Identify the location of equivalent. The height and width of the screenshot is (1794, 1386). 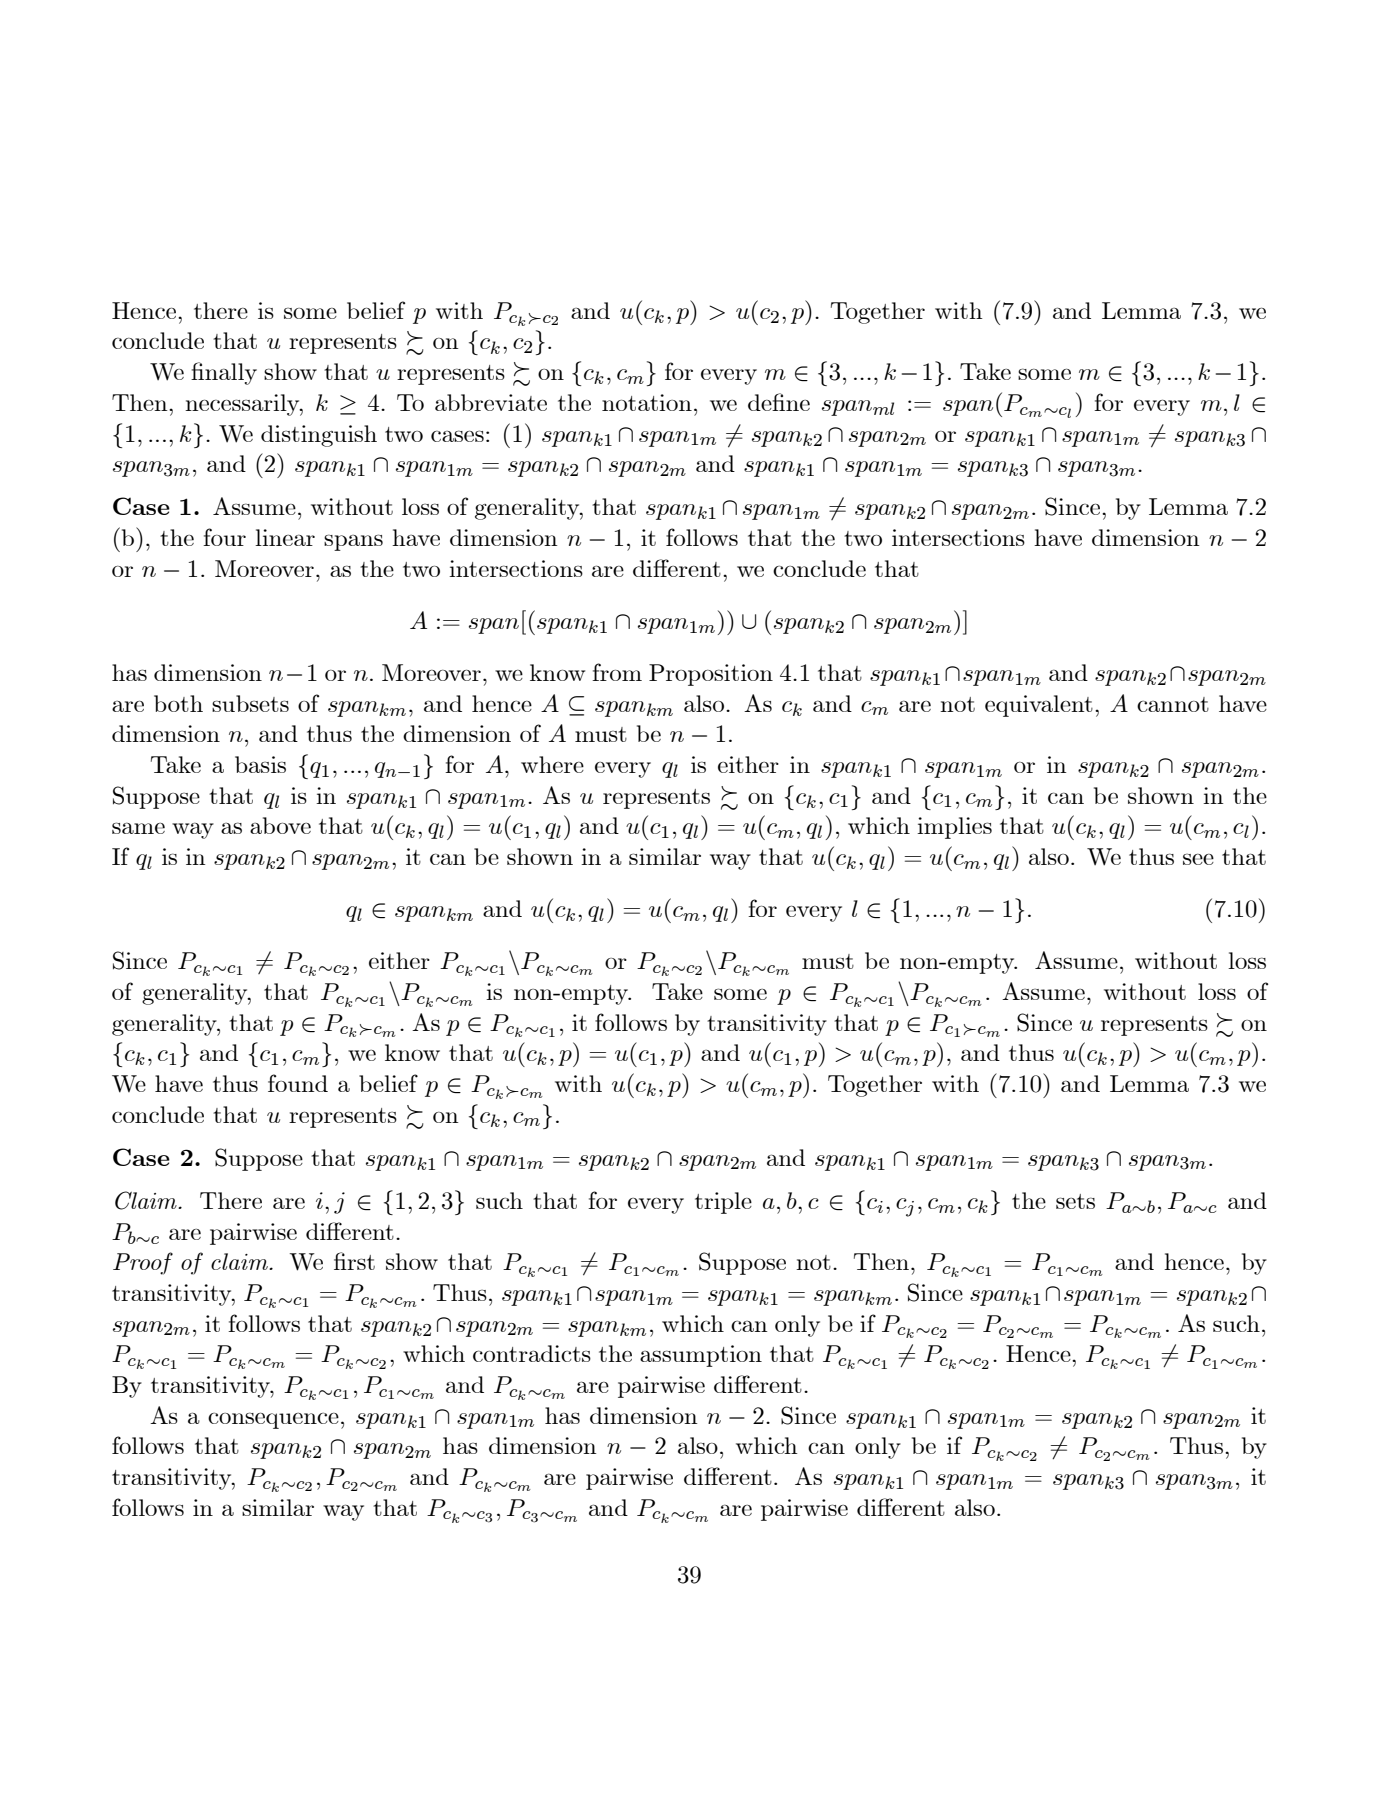
(1039, 706).
